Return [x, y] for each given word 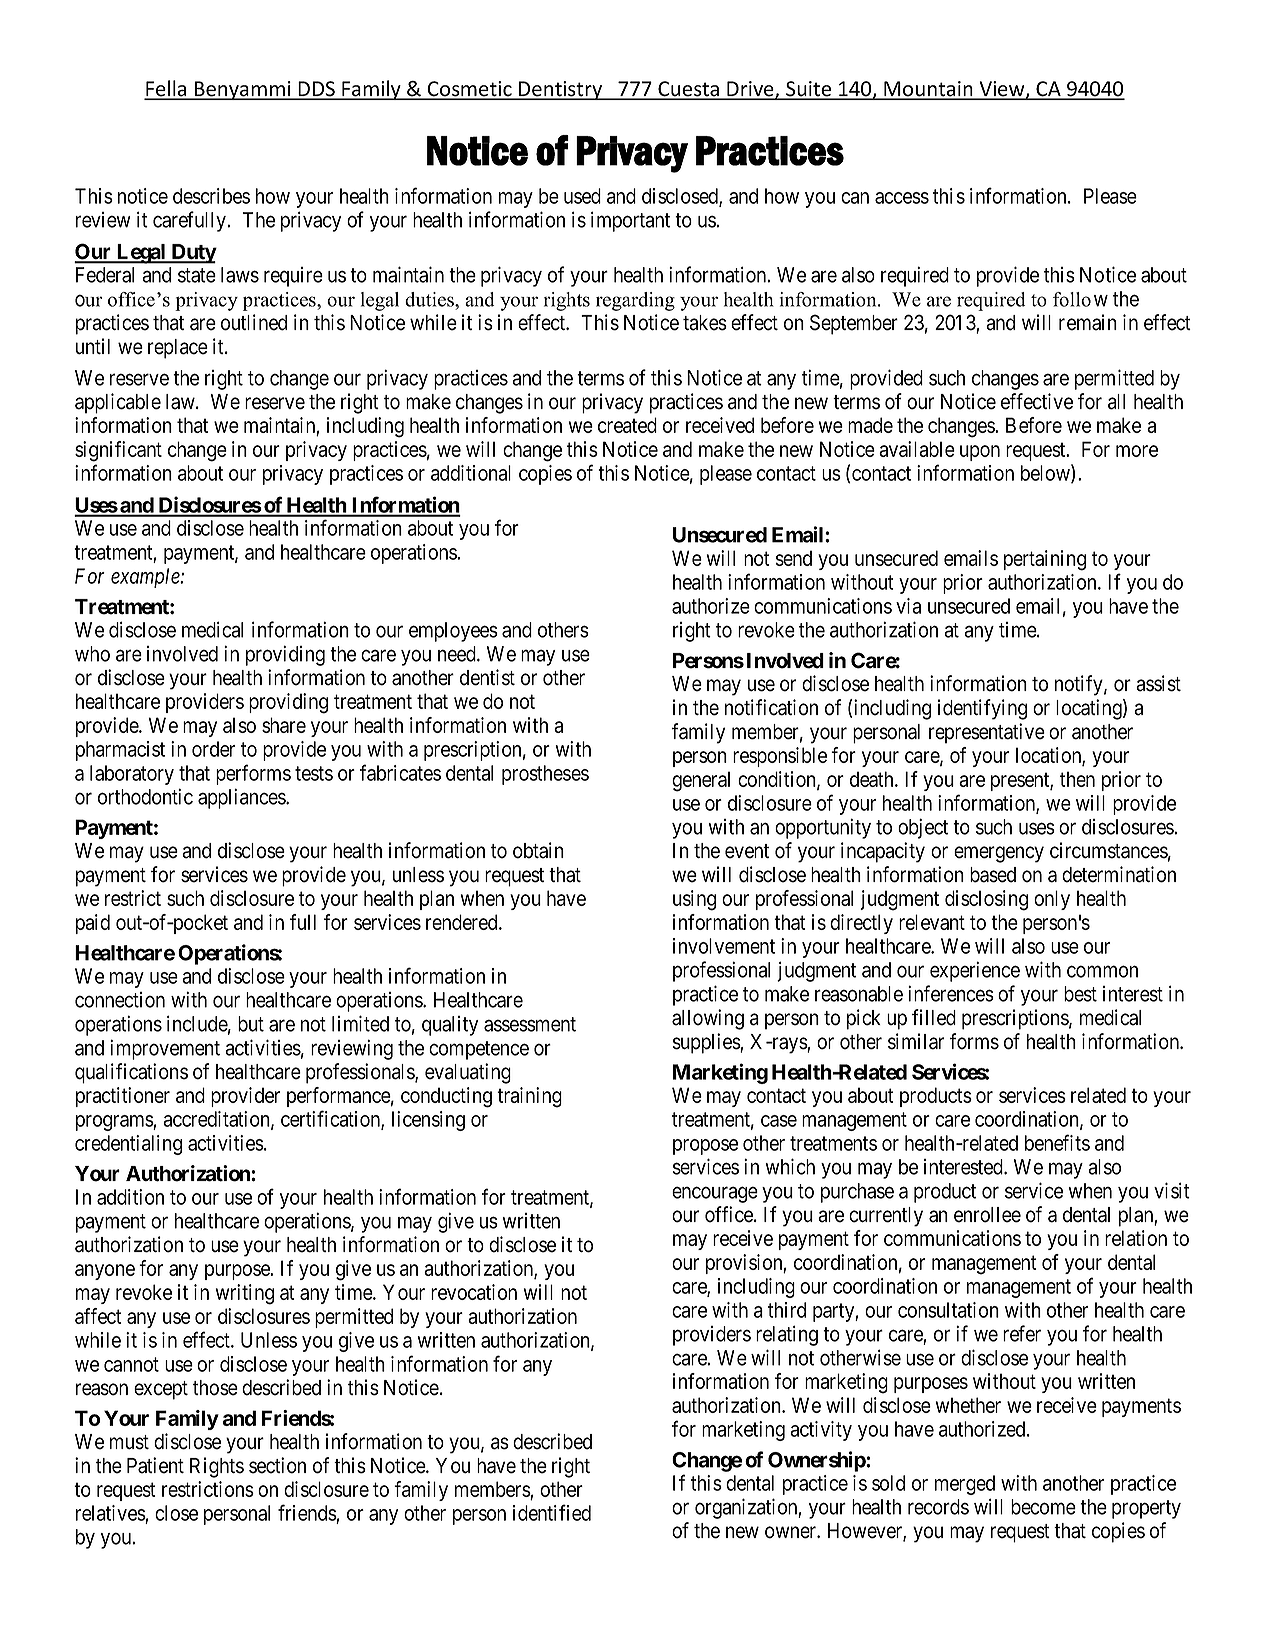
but [251, 1024]
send [794, 558]
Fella [166, 89]
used [582, 196]
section [277, 1465]
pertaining [1045, 560]
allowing [708, 1019]
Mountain [928, 90]
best [1080, 994]
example [146, 578]
